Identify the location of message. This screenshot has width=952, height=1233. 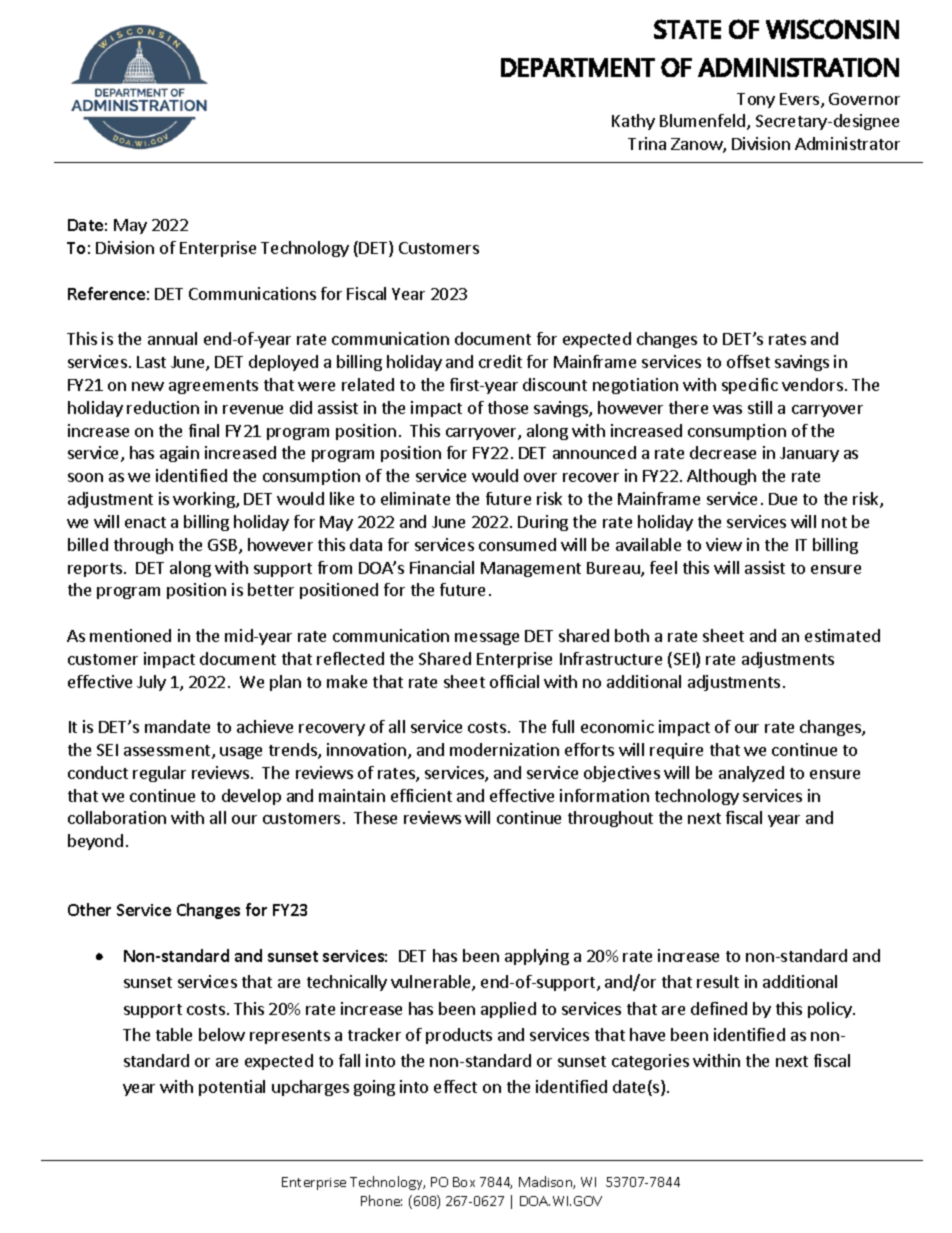
(487, 639).
